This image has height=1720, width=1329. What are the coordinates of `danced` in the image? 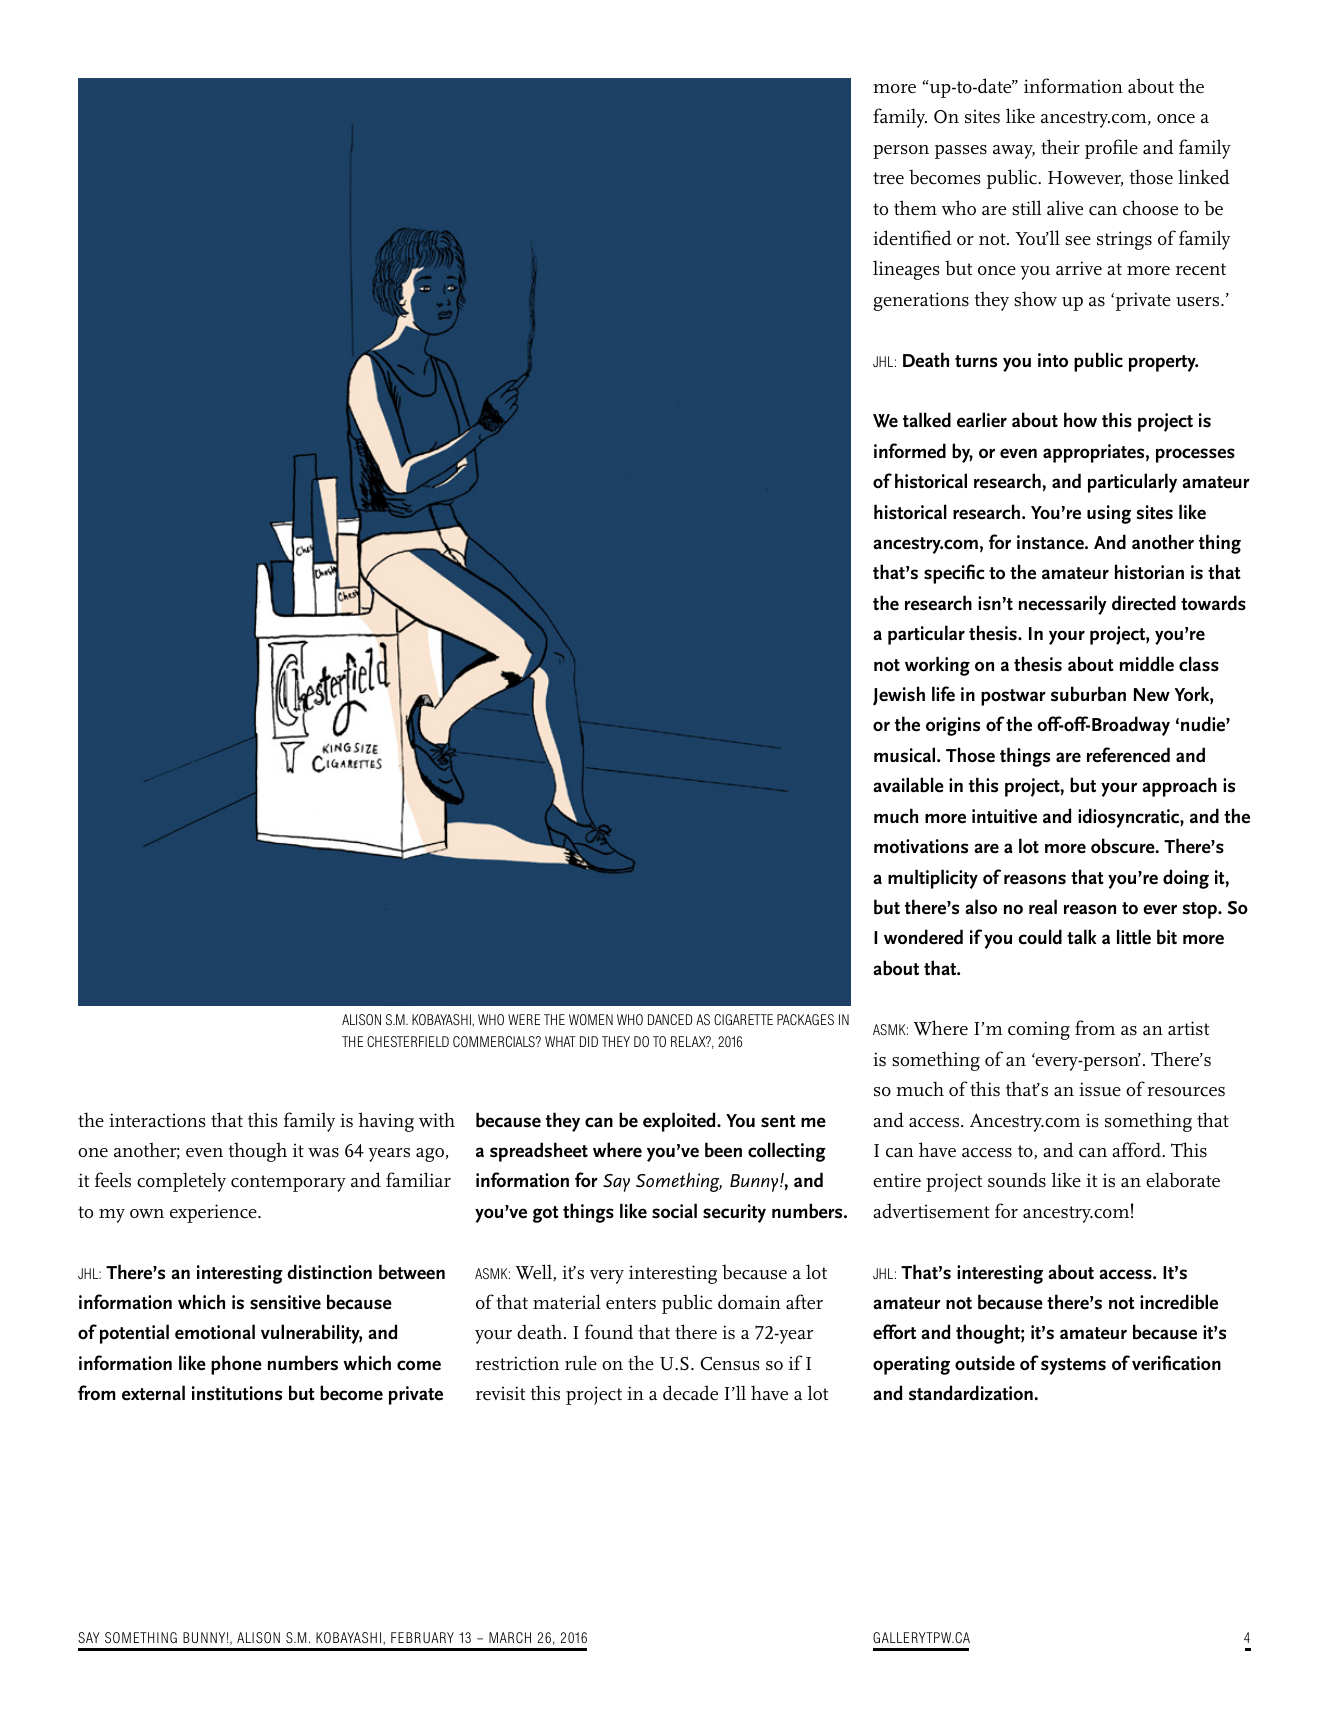 It's located at (670, 1019).
